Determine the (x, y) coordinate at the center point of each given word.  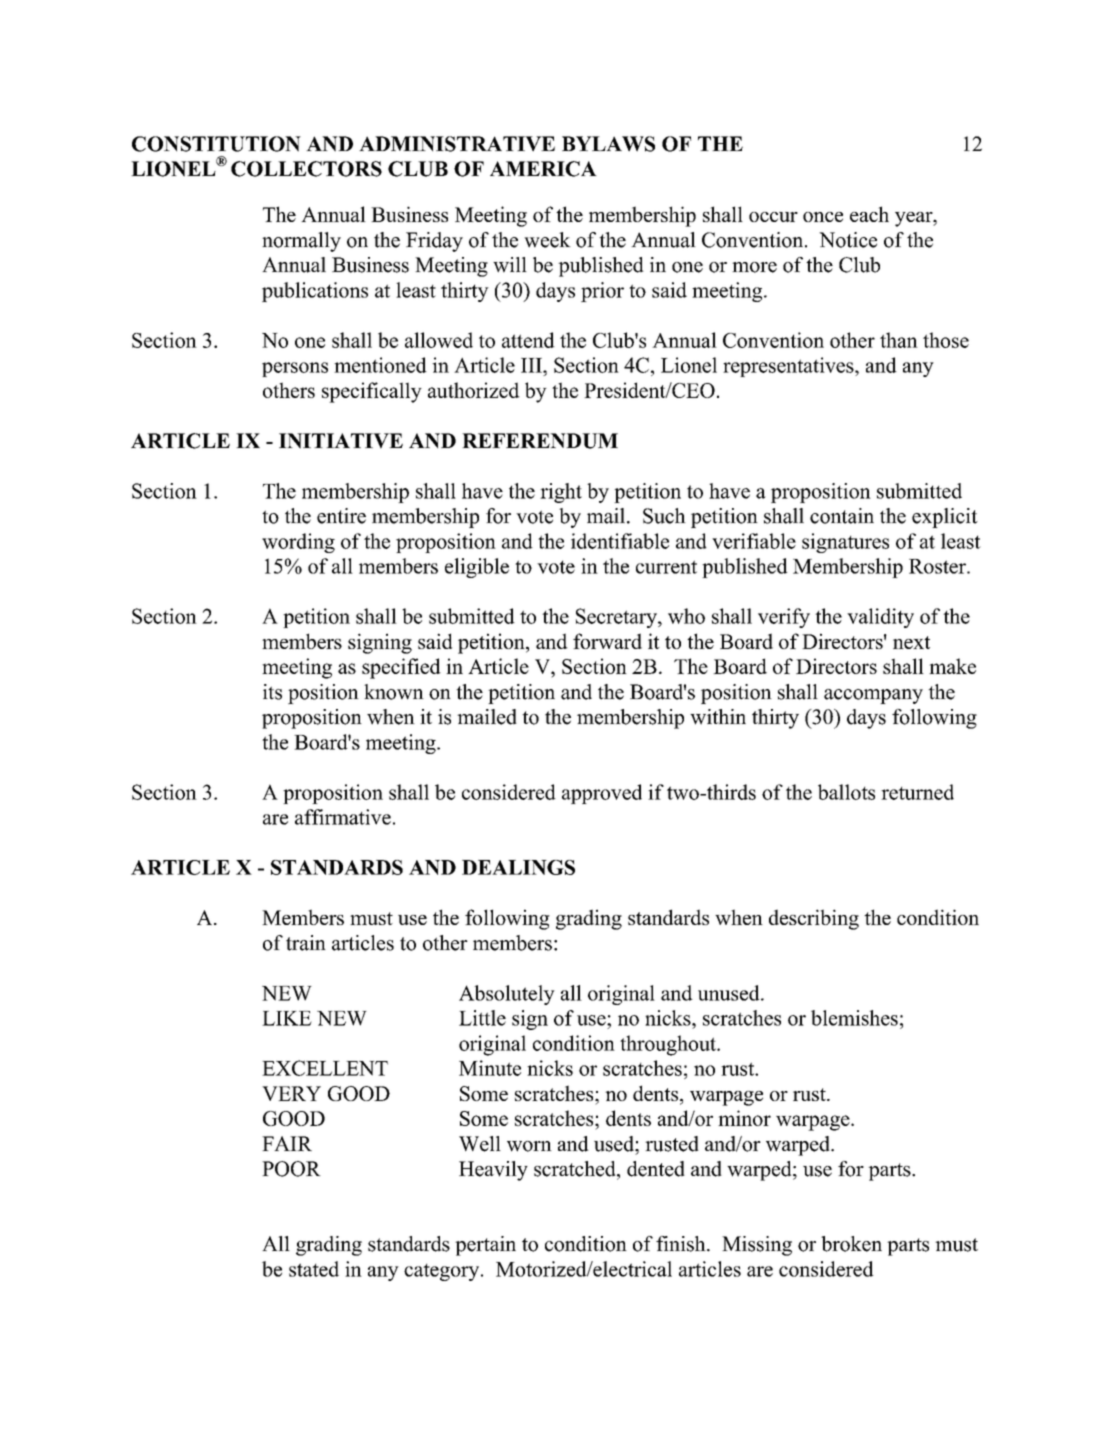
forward (607, 641)
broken (851, 1244)
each (869, 214)
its (272, 692)
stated (314, 1269)
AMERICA (543, 169)
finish (682, 1244)
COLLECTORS (306, 169)
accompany (873, 696)
